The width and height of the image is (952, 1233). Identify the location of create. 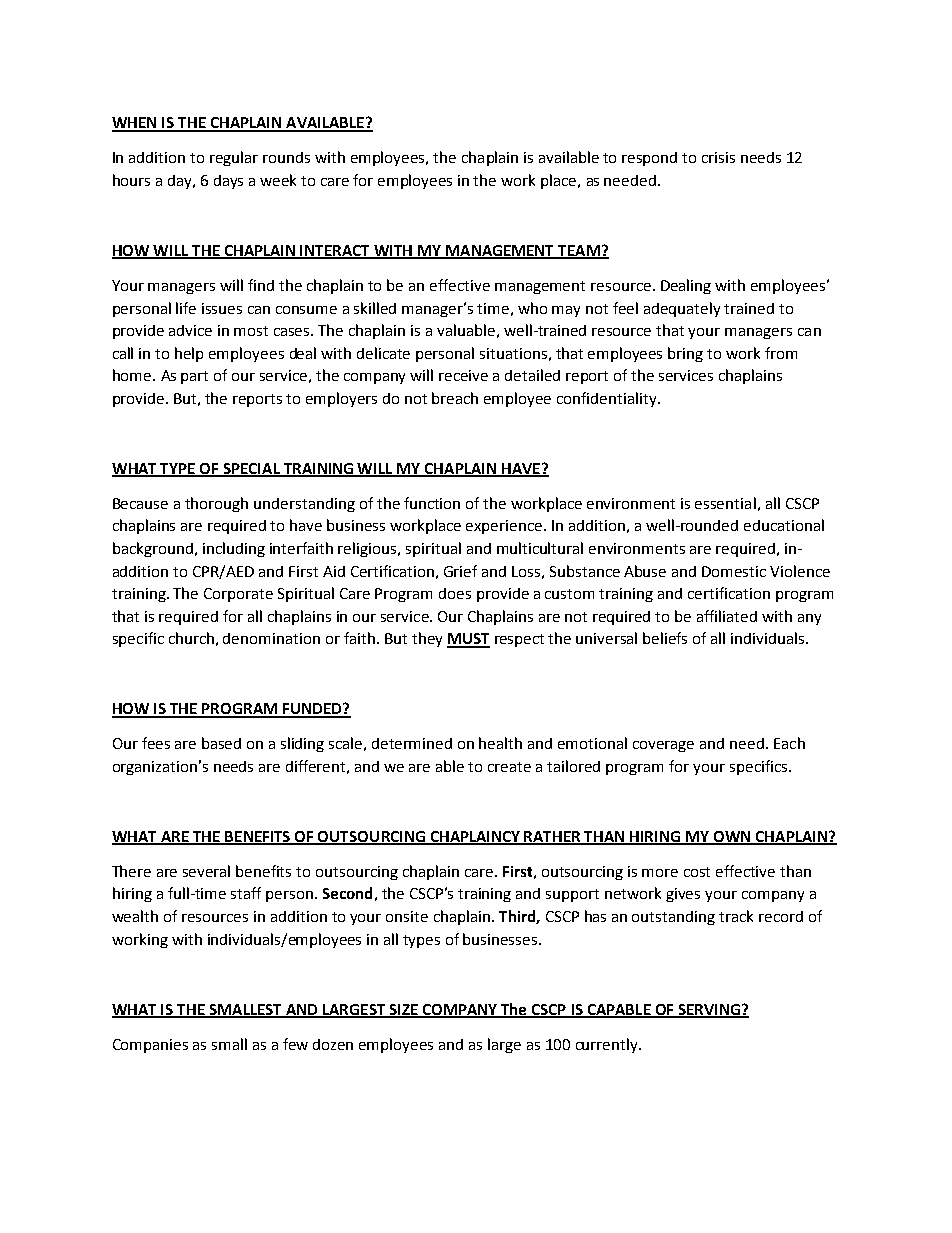
(509, 767).
